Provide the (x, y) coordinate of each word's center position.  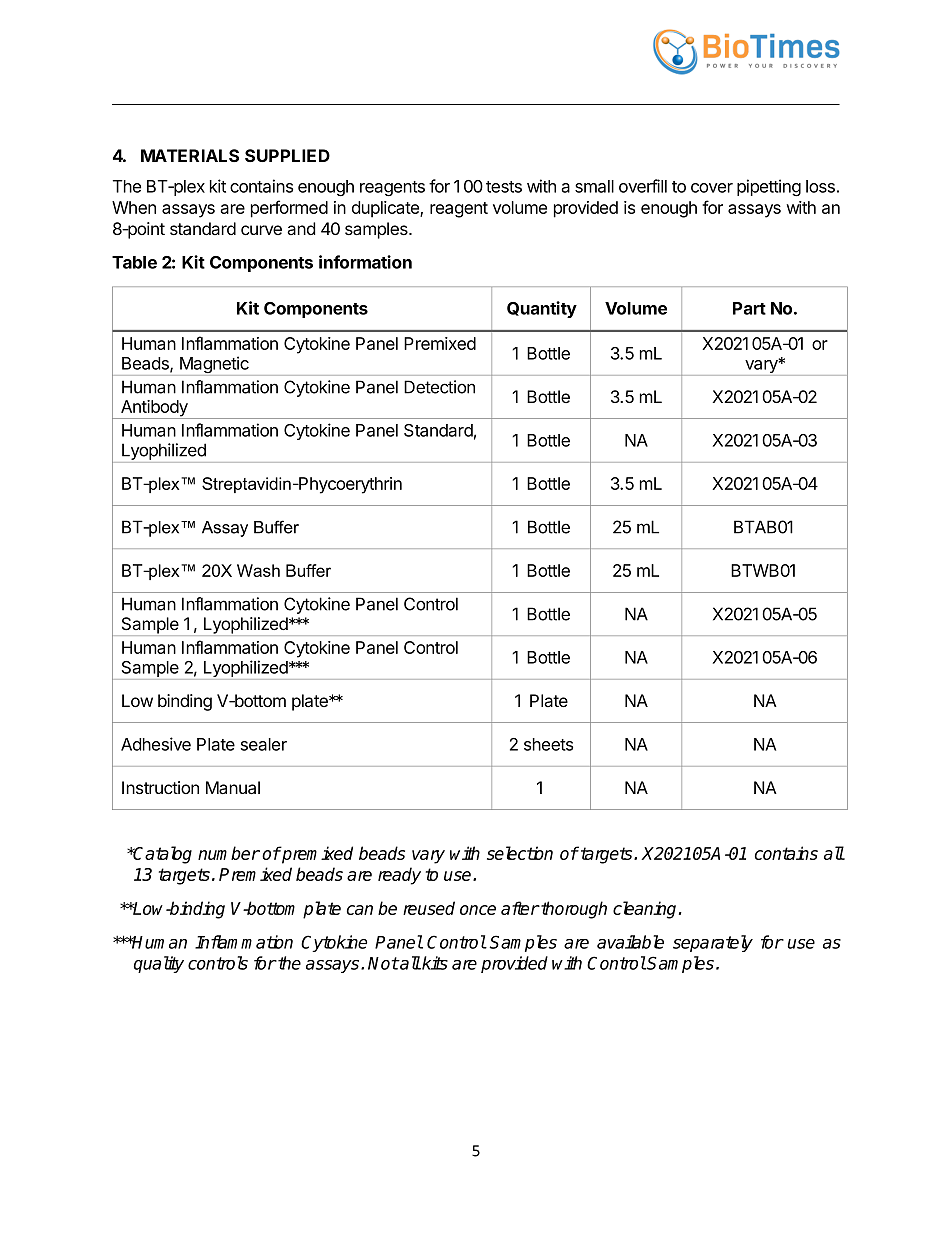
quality (159, 964)
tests (504, 187)
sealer (264, 744)
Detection (439, 387)
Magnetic (214, 366)
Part (749, 308)
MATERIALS (190, 155)
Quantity (542, 309)
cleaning (644, 910)
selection (520, 853)
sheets (548, 744)
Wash (258, 570)
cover (712, 188)
